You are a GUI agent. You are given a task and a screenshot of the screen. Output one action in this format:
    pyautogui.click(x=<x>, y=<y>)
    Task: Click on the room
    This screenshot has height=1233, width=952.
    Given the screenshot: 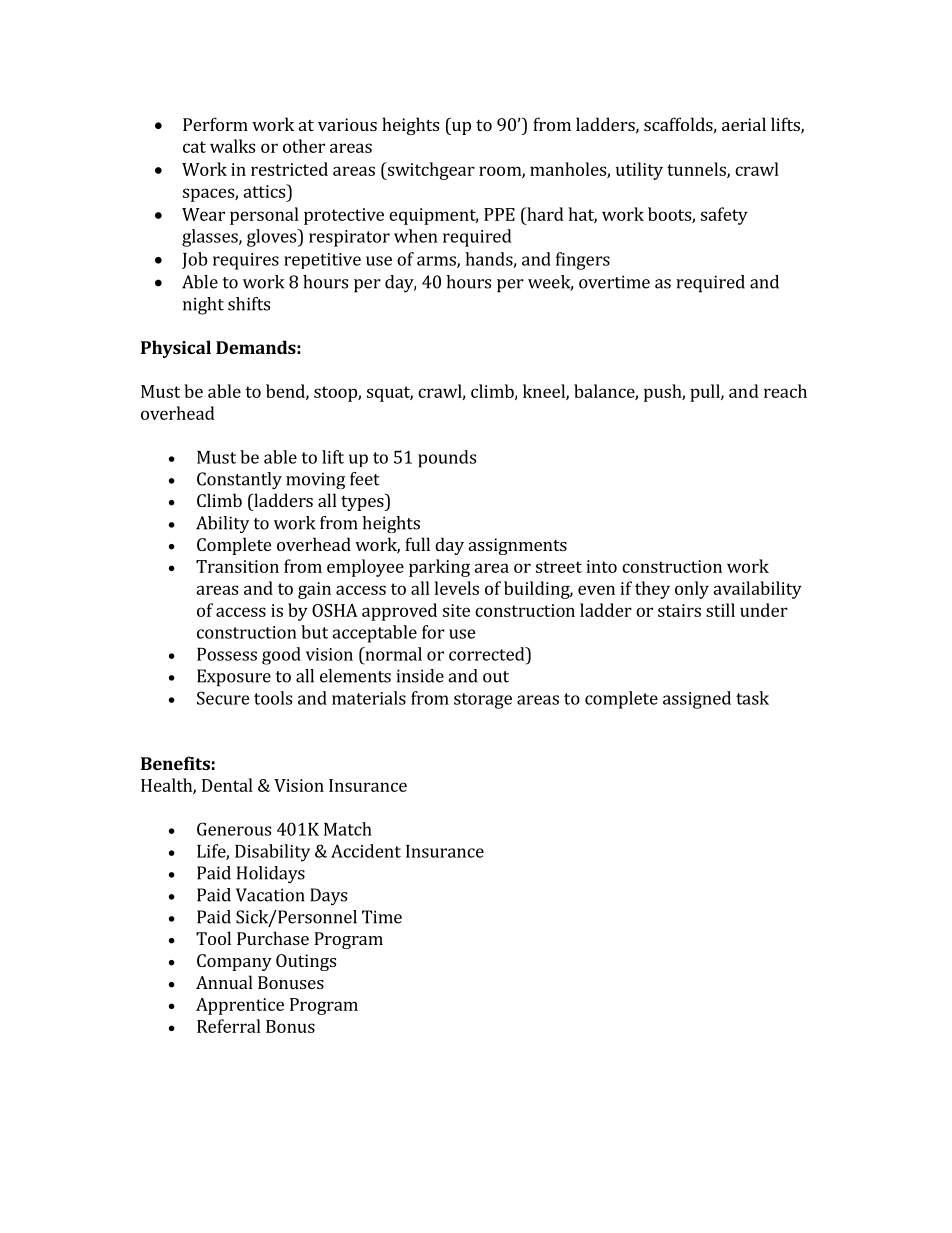 What is the action you would take?
    pyautogui.click(x=501, y=172)
